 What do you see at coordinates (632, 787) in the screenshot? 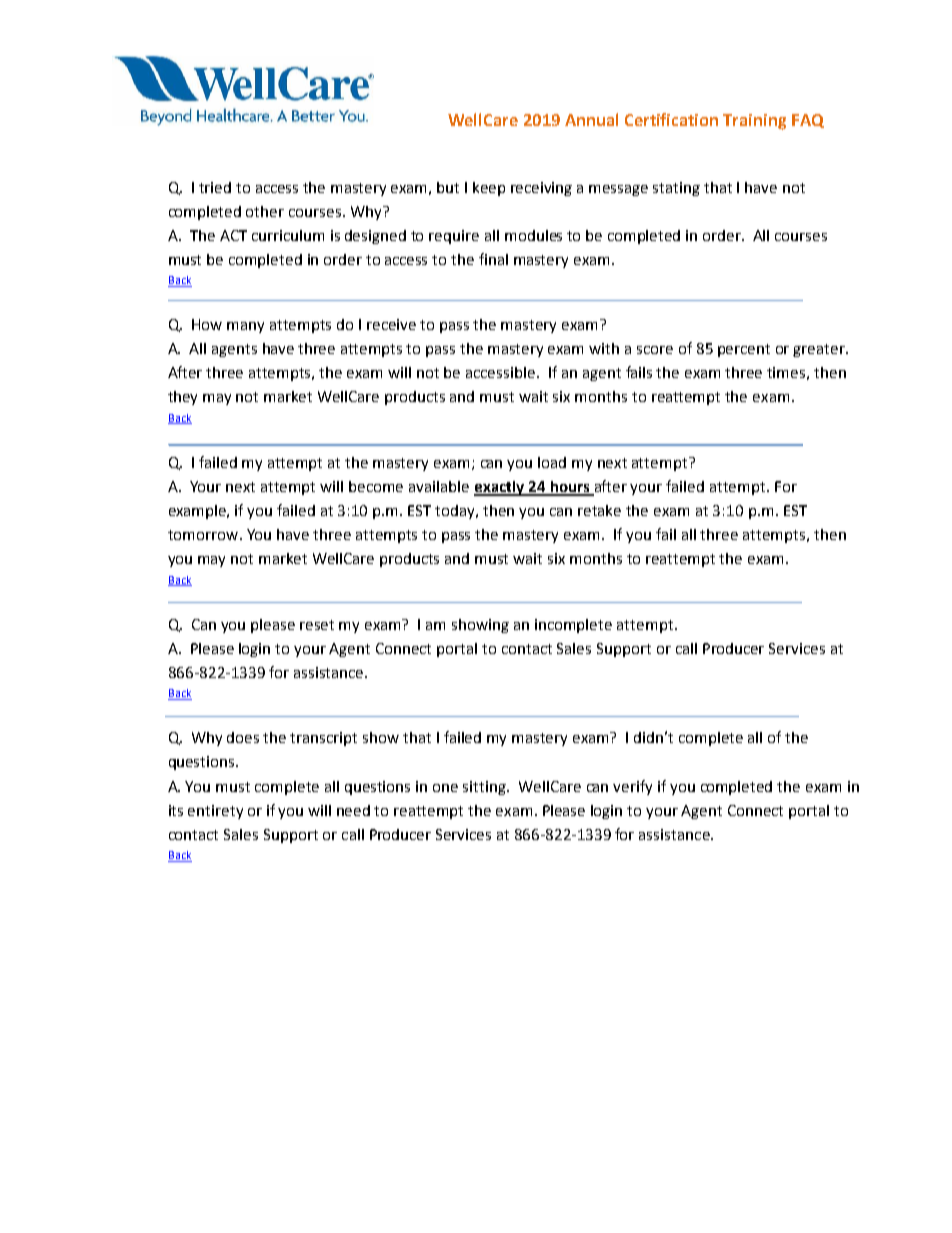
I see `verify` at bounding box center [632, 787].
